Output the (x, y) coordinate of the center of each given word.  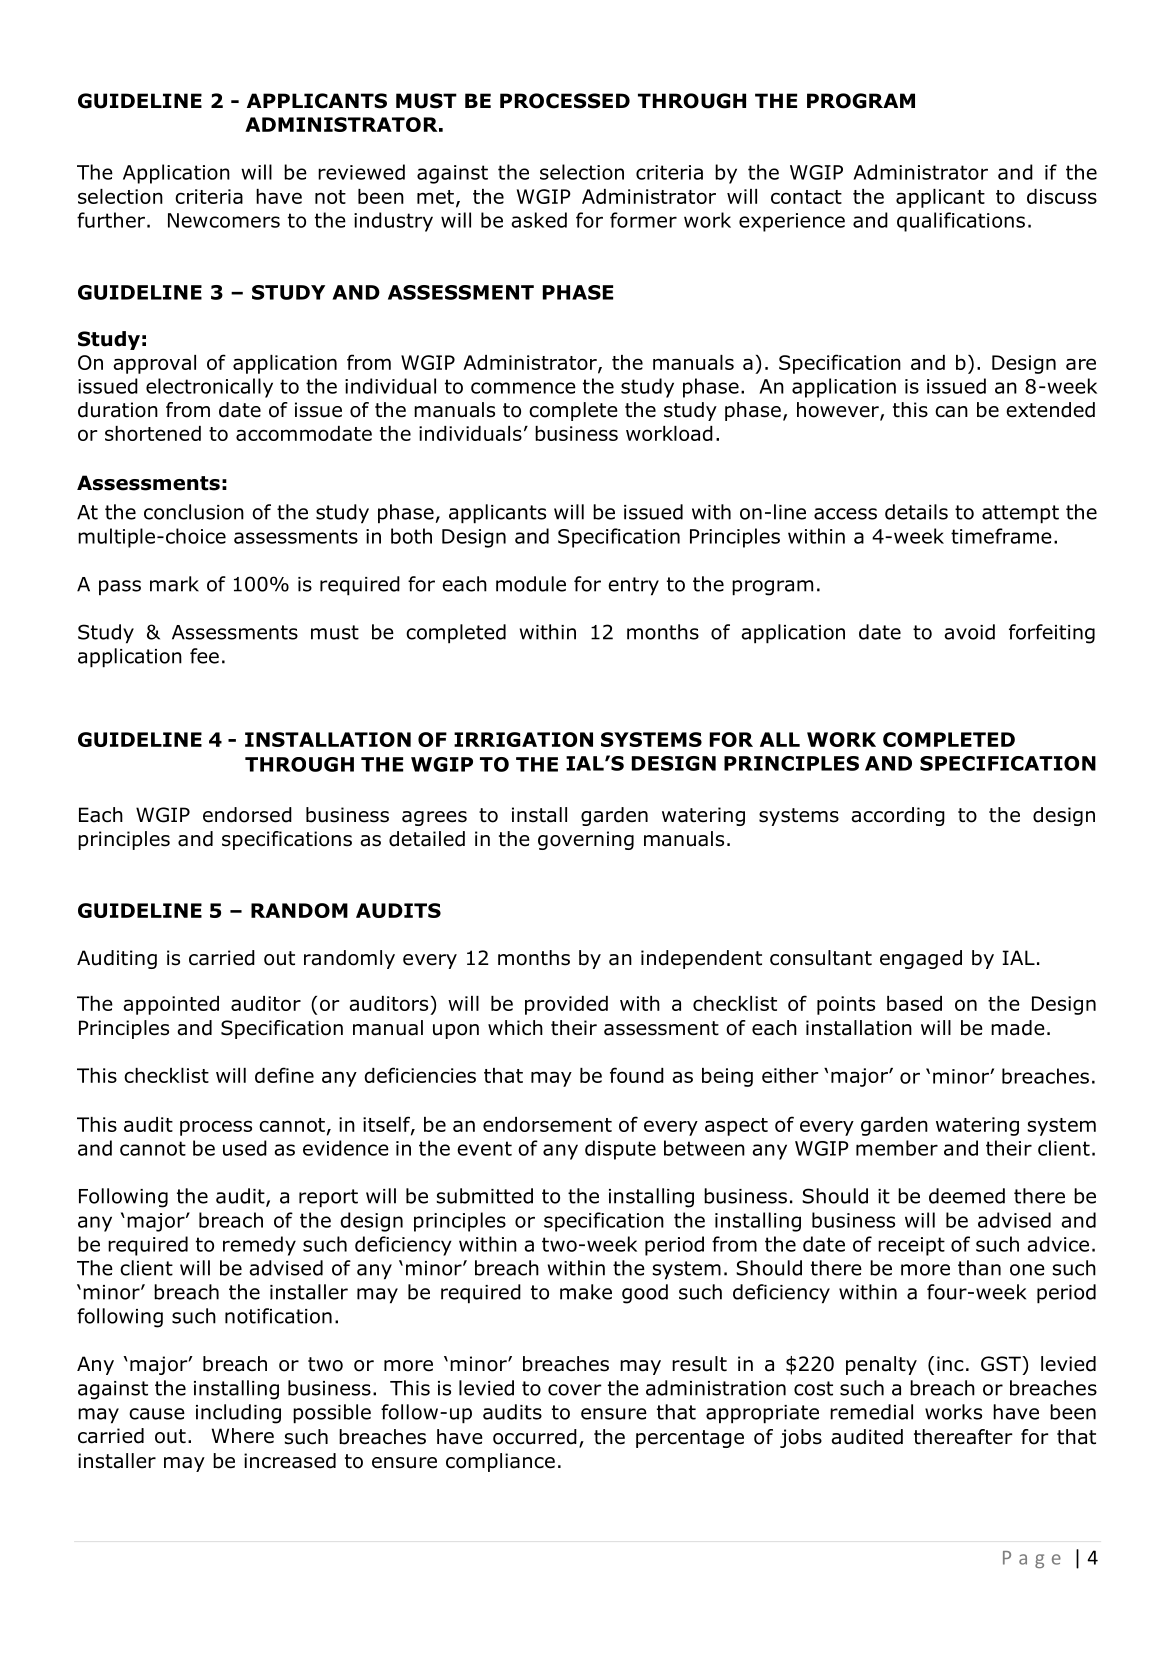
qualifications (961, 222)
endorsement (547, 1124)
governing (586, 840)
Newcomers (224, 220)
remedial (871, 1412)
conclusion (194, 512)
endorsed (247, 815)
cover (575, 1390)
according (898, 816)
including (238, 1414)
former (643, 220)
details (916, 512)
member (897, 1148)
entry (633, 586)
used (245, 1148)
